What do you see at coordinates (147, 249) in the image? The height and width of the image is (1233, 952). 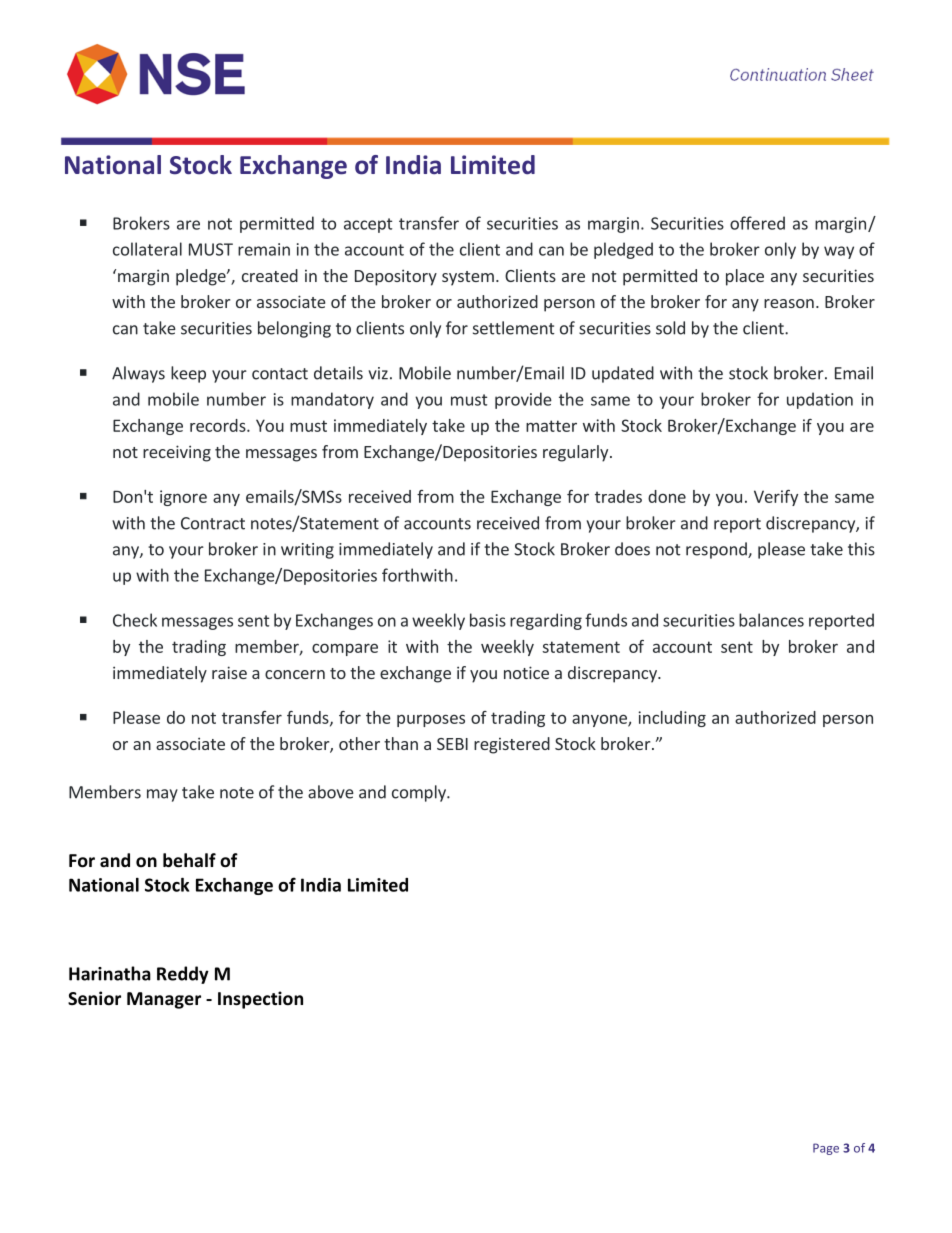 I see `collateral` at bounding box center [147, 249].
